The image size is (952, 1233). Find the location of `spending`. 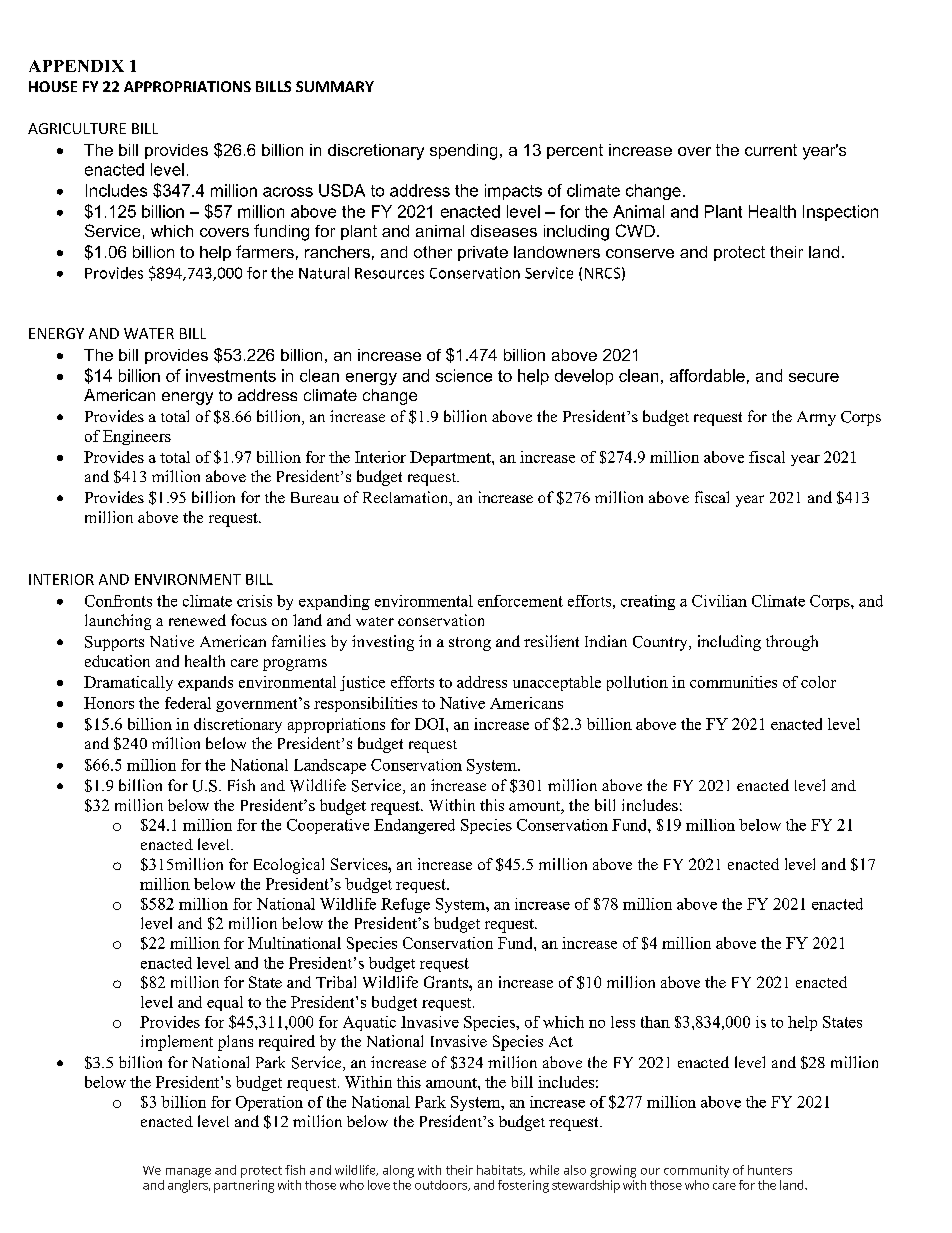

spending is located at coordinates (463, 152).
